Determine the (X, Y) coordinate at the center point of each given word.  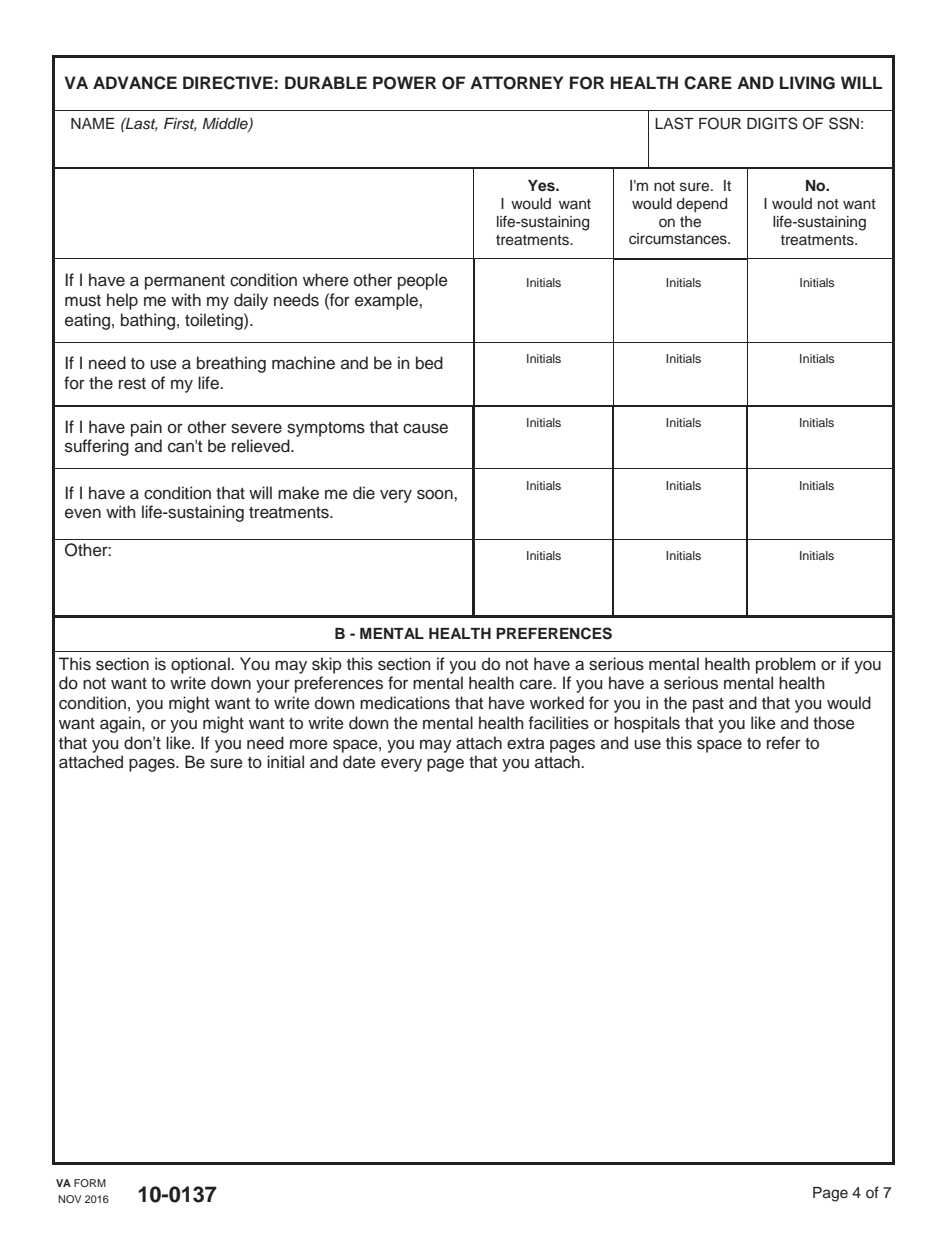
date (359, 762)
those (834, 723)
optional (201, 665)
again (121, 724)
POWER (404, 83)
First (180, 124)
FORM (90, 1183)
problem (786, 665)
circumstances (679, 239)
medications (405, 703)
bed (429, 363)
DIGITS (772, 123)
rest (132, 384)
